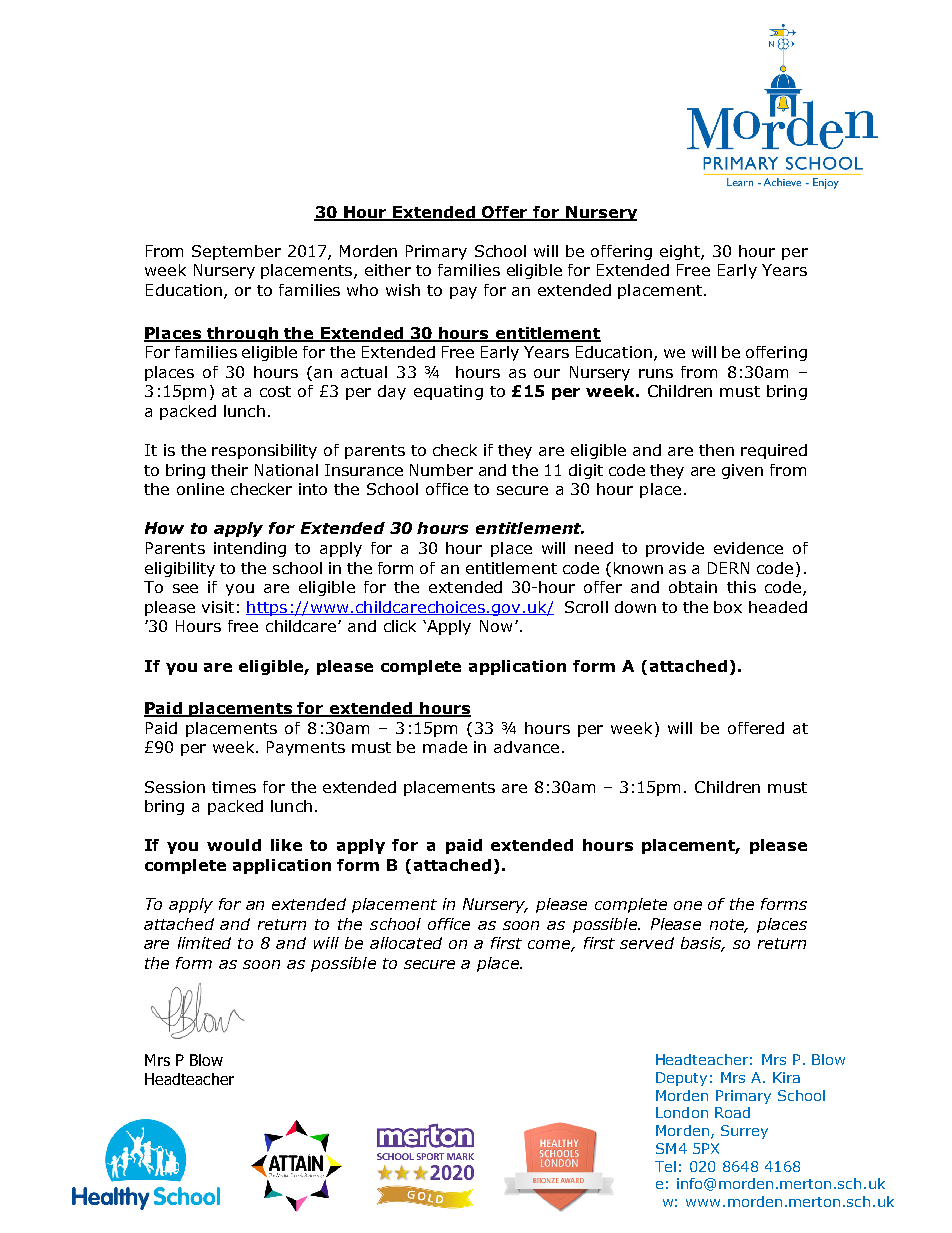  I want to click on Payments, so click(306, 748).
